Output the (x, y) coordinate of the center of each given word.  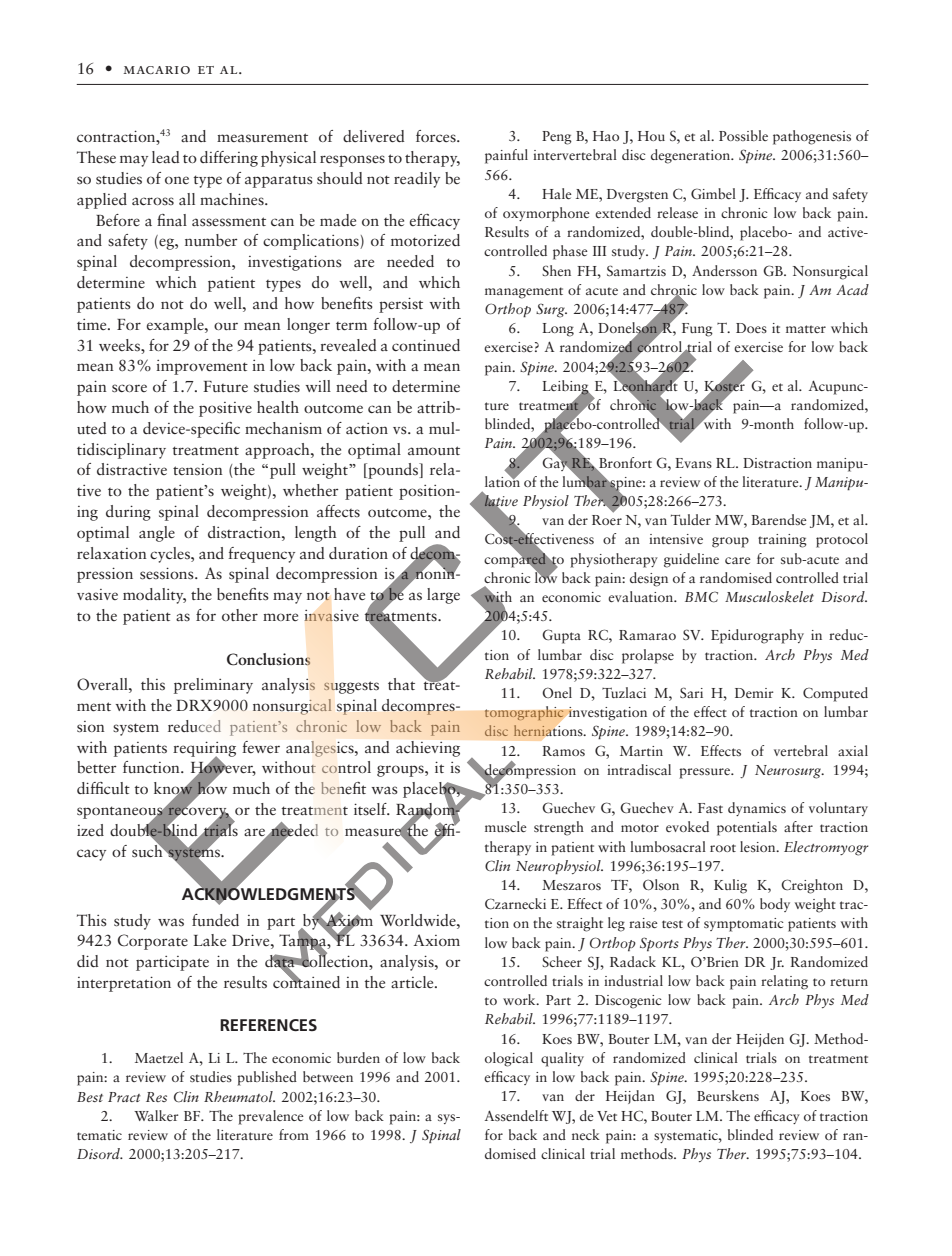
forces (437, 136)
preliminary (213, 686)
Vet (607, 1116)
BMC (701, 597)
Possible (743, 135)
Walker (156, 1115)
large (443, 596)
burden (358, 1057)
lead (165, 157)
